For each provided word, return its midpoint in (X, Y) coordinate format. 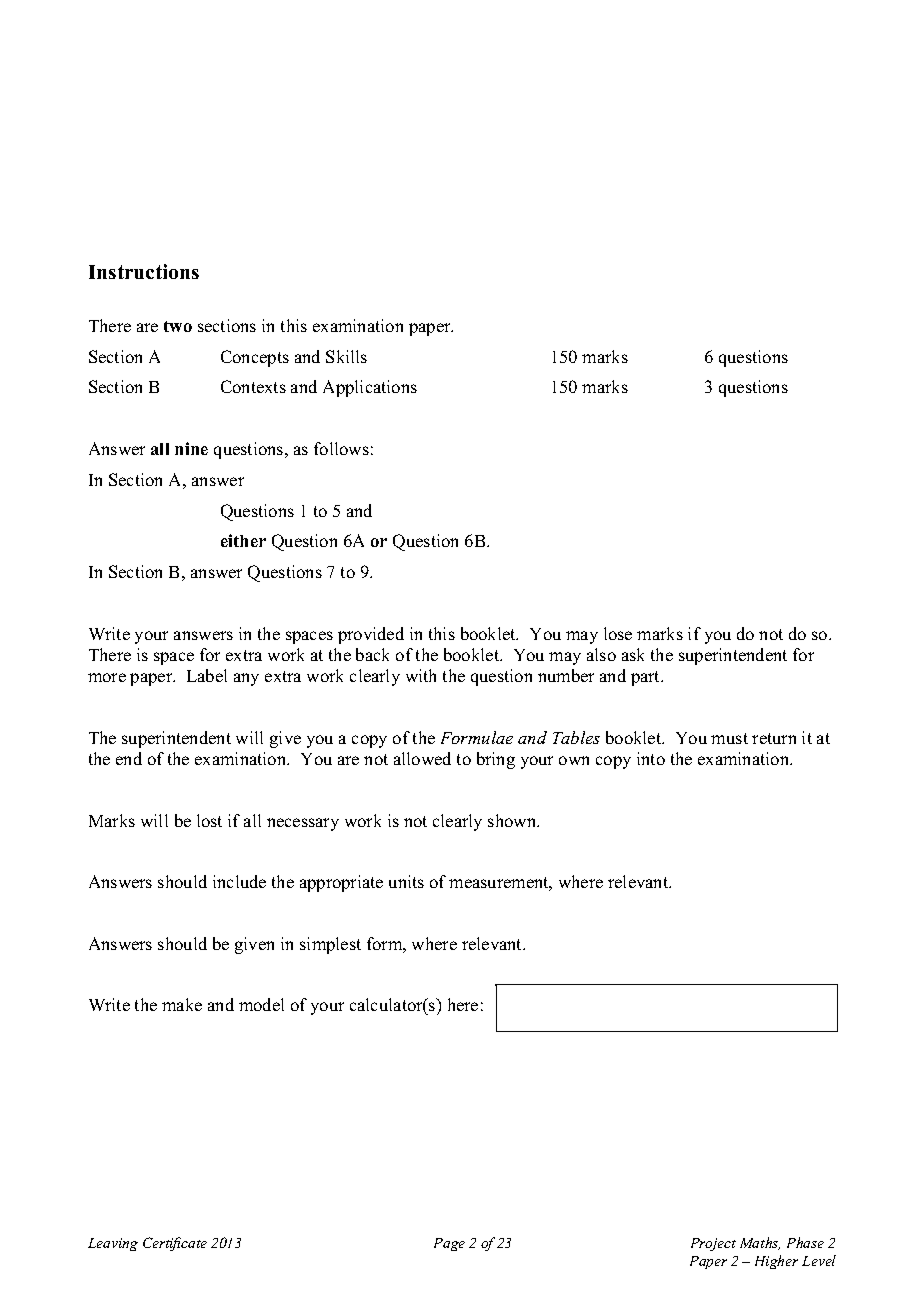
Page (449, 1244)
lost (209, 820)
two (178, 326)
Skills (346, 356)
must (729, 738)
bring (496, 760)
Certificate (175, 1244)
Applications (370, 388)
